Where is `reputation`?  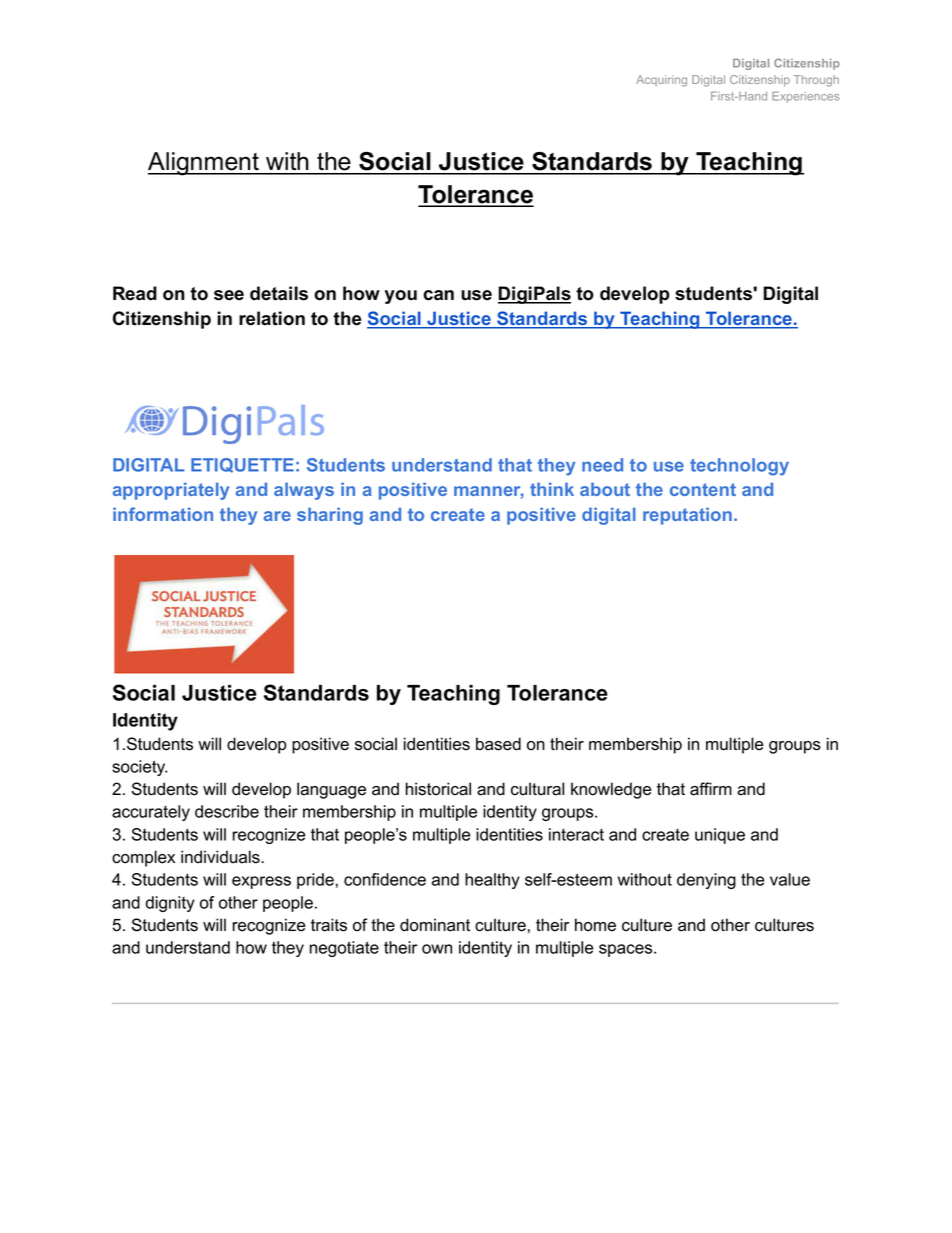 reputation is located at coordinates (687, 516).
